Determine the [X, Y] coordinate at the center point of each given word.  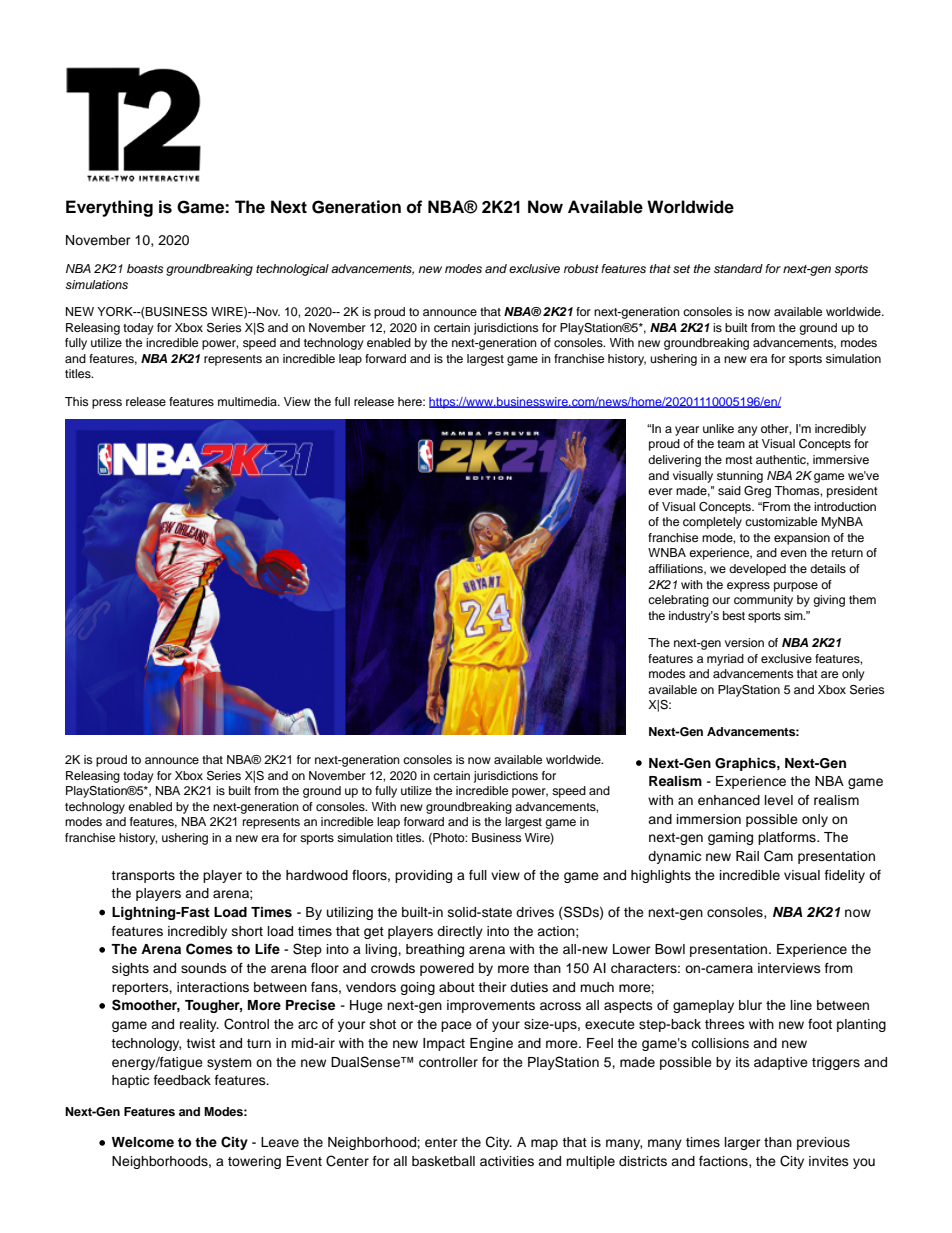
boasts [145, 268]
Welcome [143, 1142]
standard [738, 268]
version [744, 642]
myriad [725, 660]
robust [581, 268]
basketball [443, 1161]
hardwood [317, 875]
